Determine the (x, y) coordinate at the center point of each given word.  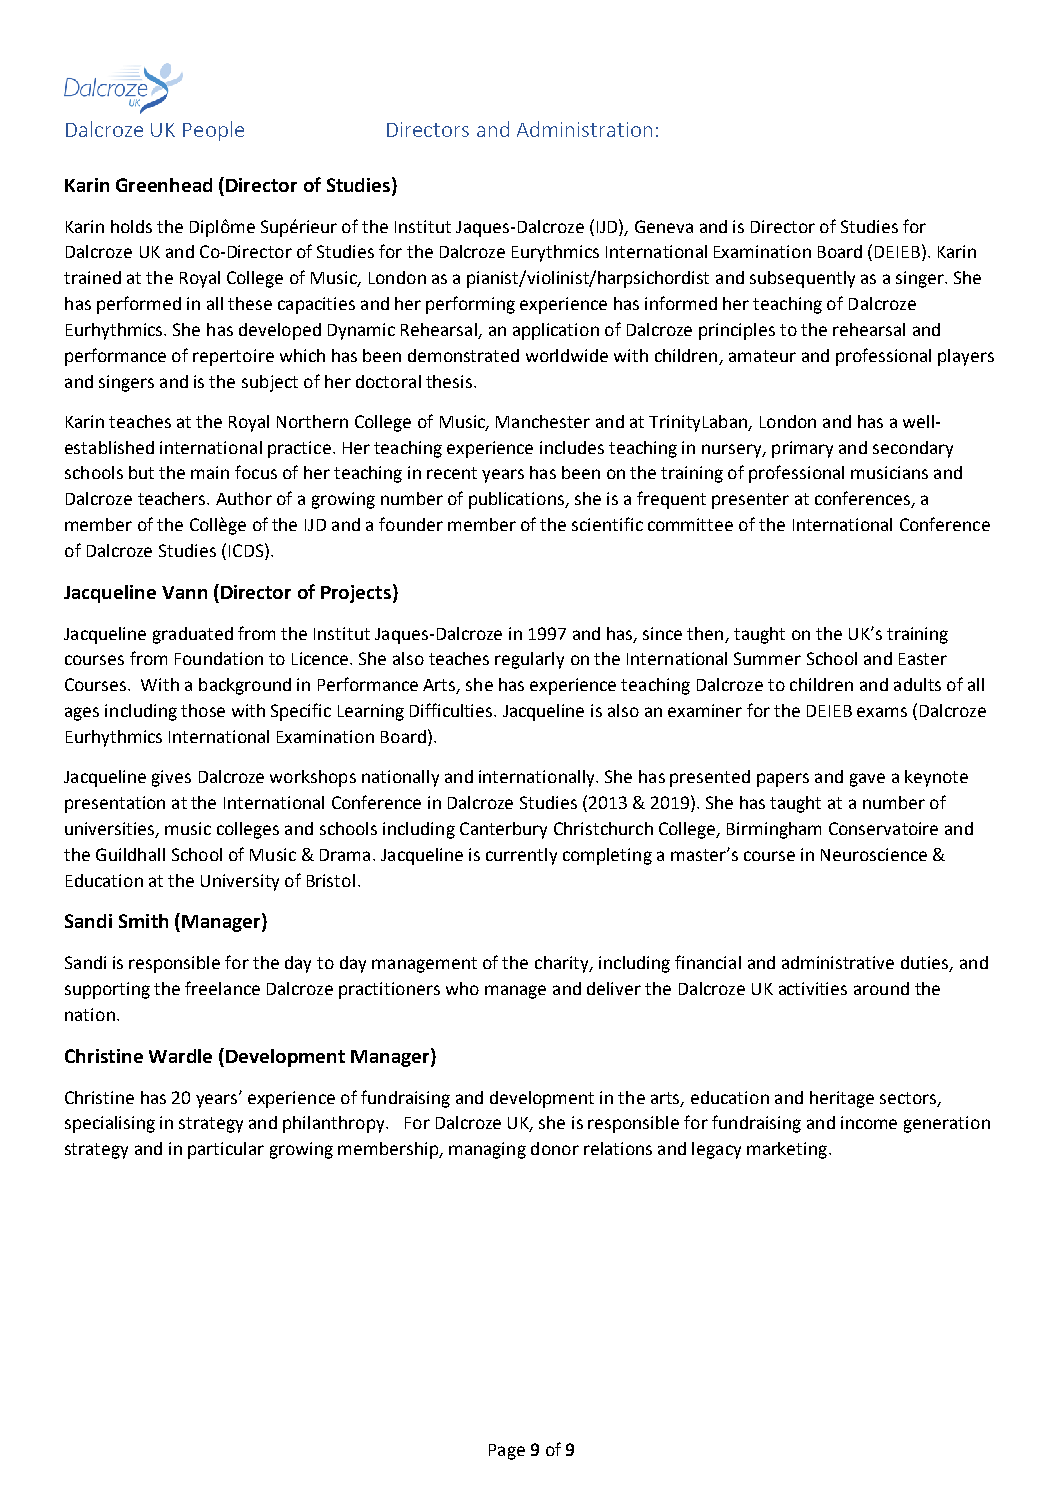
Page (507, 1452)
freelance (222, 988)
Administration (584, 129)
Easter (923, 659)
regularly (529, 660)
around (881, 988)
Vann (184, 592)
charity (563, 964)
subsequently (802, 279)
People (213, 131)
